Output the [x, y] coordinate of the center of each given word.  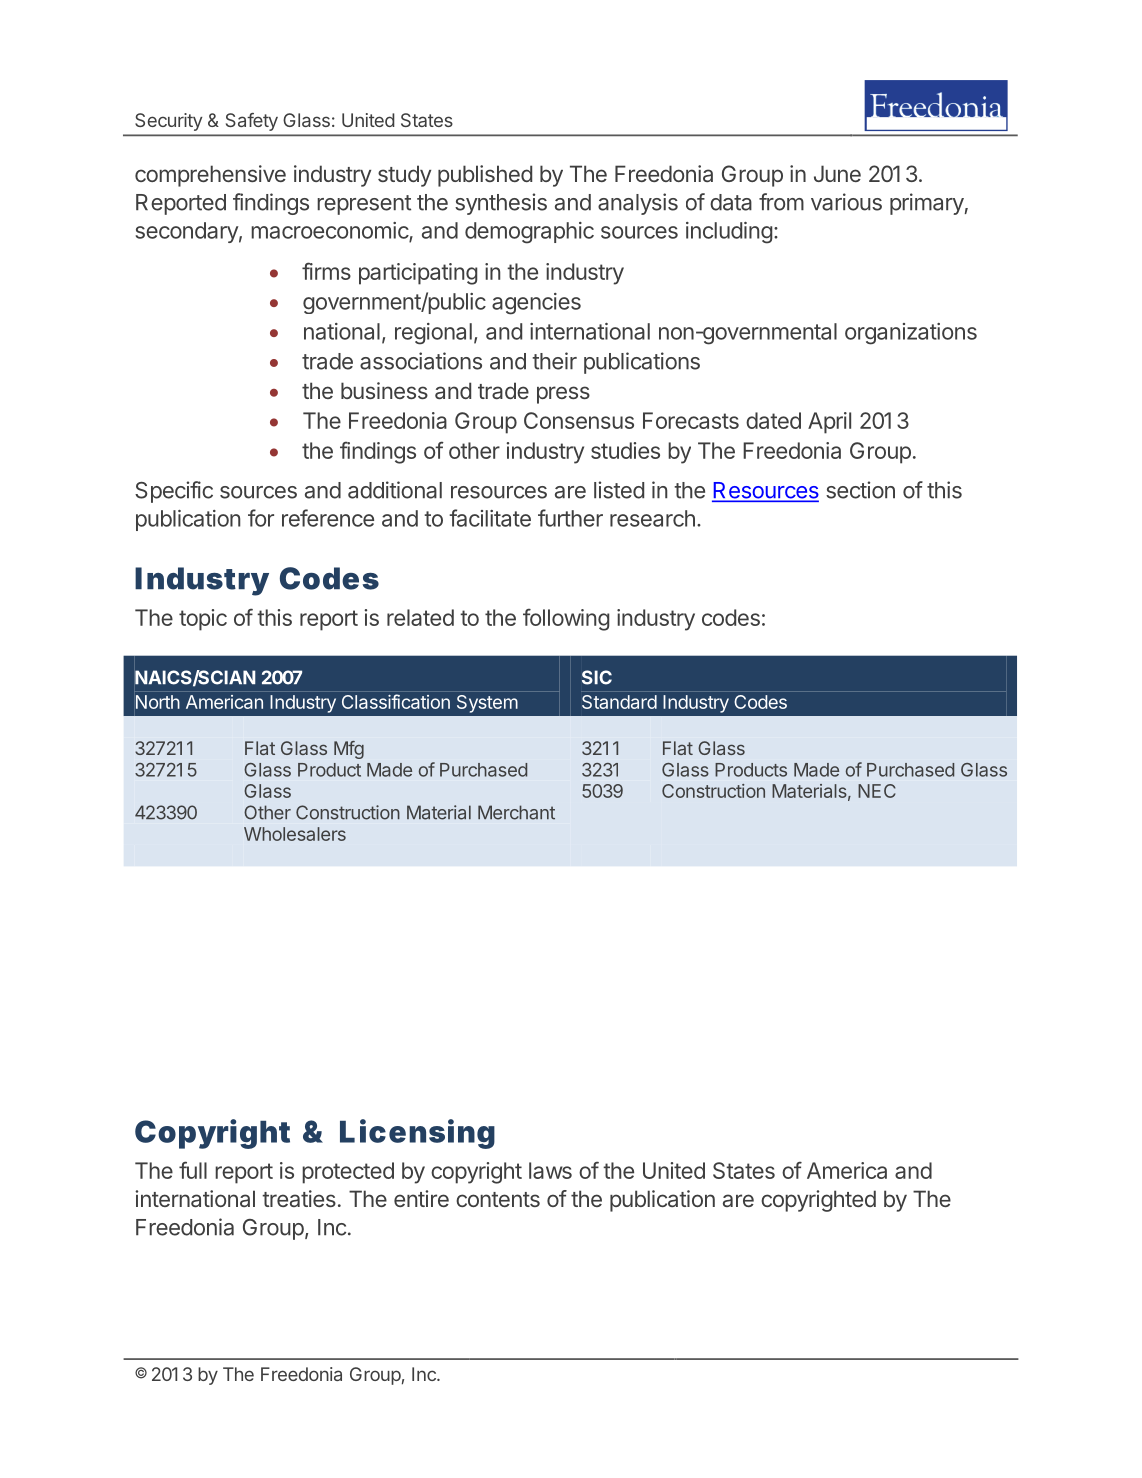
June [837, 173]
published [485, 176]
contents [498, 1199]
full [193, 1170]
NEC [877, 791]
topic [203, 620]
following [566, 620]
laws [550, 1170]
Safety [252, 122]
